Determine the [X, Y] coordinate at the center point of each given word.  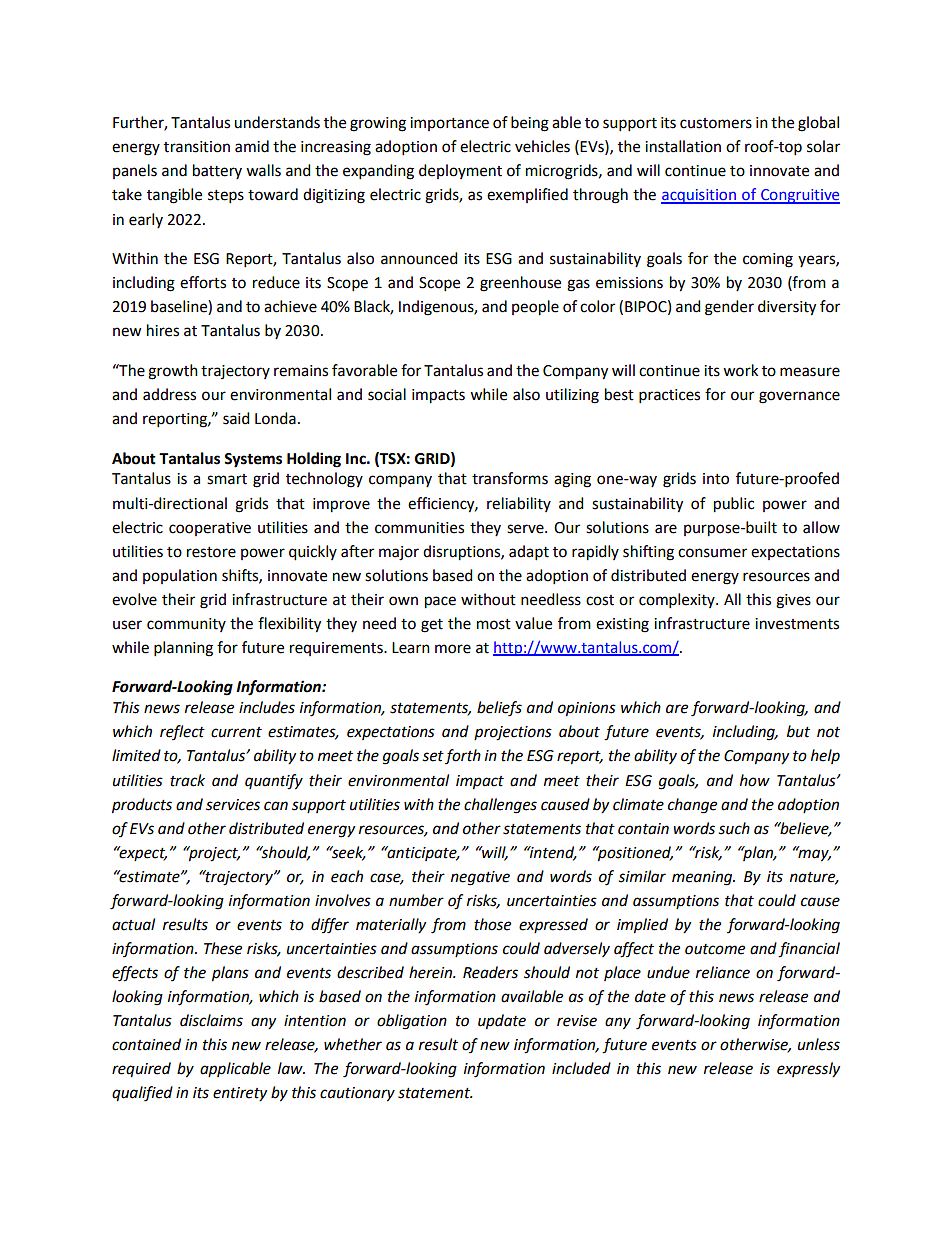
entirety [240, 1094]
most [494, 624]
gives [793, 601]
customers [716, 123]
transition [197, 147]
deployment [460, 171]
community [186, 625]
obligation [412, 1022]
